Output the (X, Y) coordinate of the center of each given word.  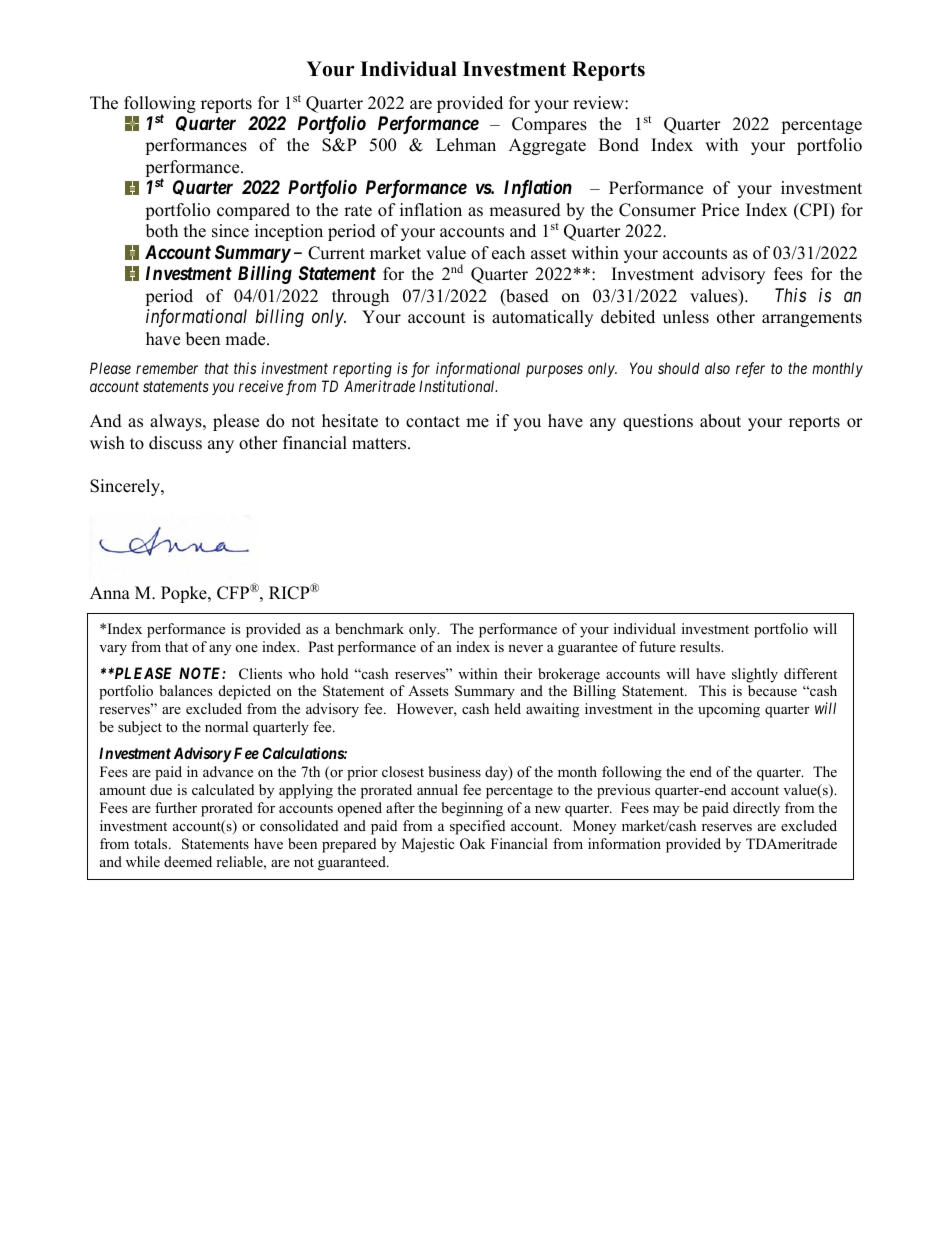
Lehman (466, 145)
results (701, 646)
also (717, 368)
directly (756, 809)
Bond (619, 145)
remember (167, 368)
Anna (110, 592)
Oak (473, 844)
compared (253, 211)
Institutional (458, 386)
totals (152, 843)
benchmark (369, 628)
